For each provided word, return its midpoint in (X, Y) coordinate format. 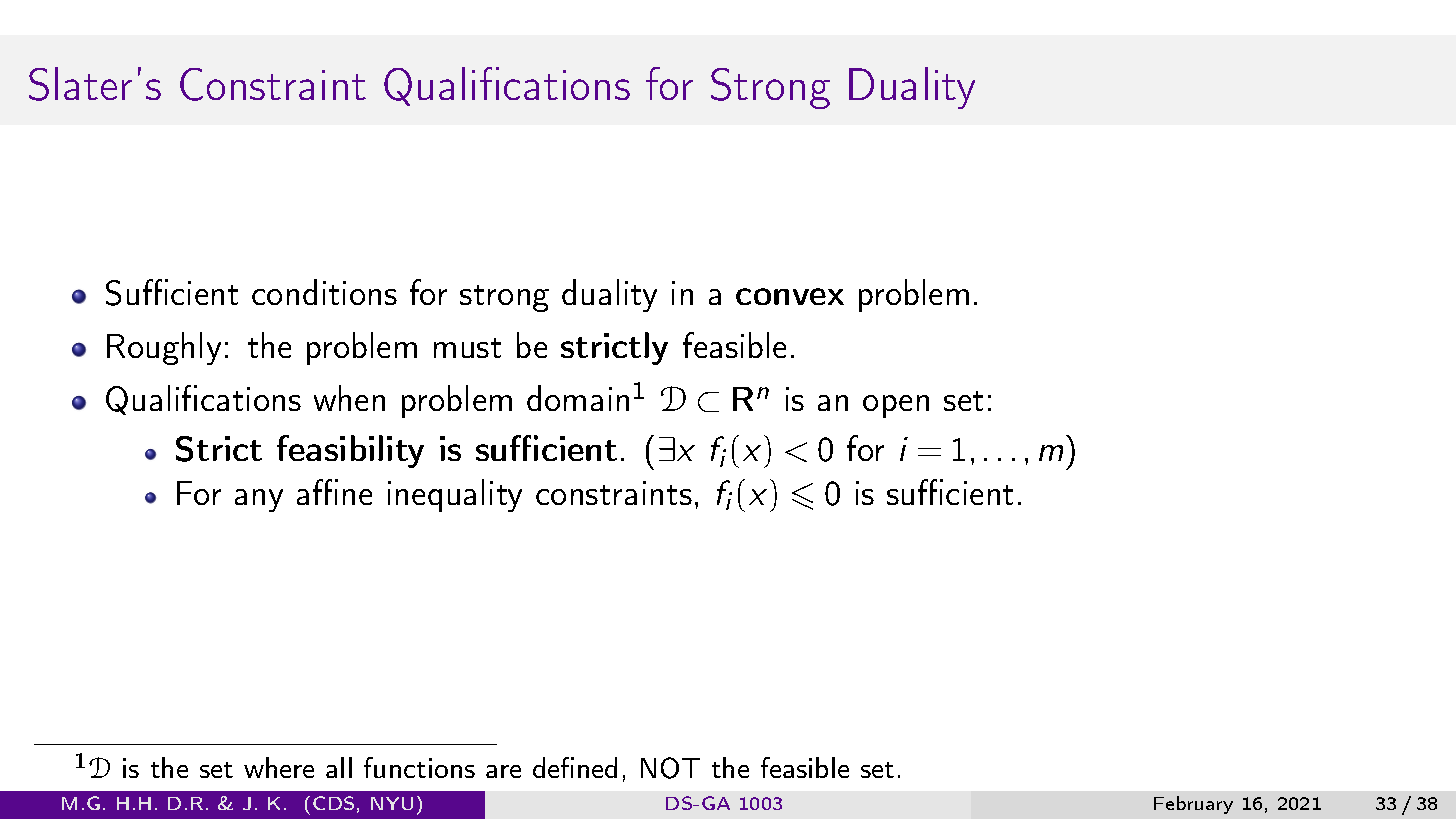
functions (419, 767)
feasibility (350, 451)
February (1193, 805)
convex (790, 296)
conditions (324, 292)
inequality (455, 495)
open (896, 406)
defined (575, 767)
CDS (333, 803)
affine (334, 492)
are (503, 771)
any (259, 500)
